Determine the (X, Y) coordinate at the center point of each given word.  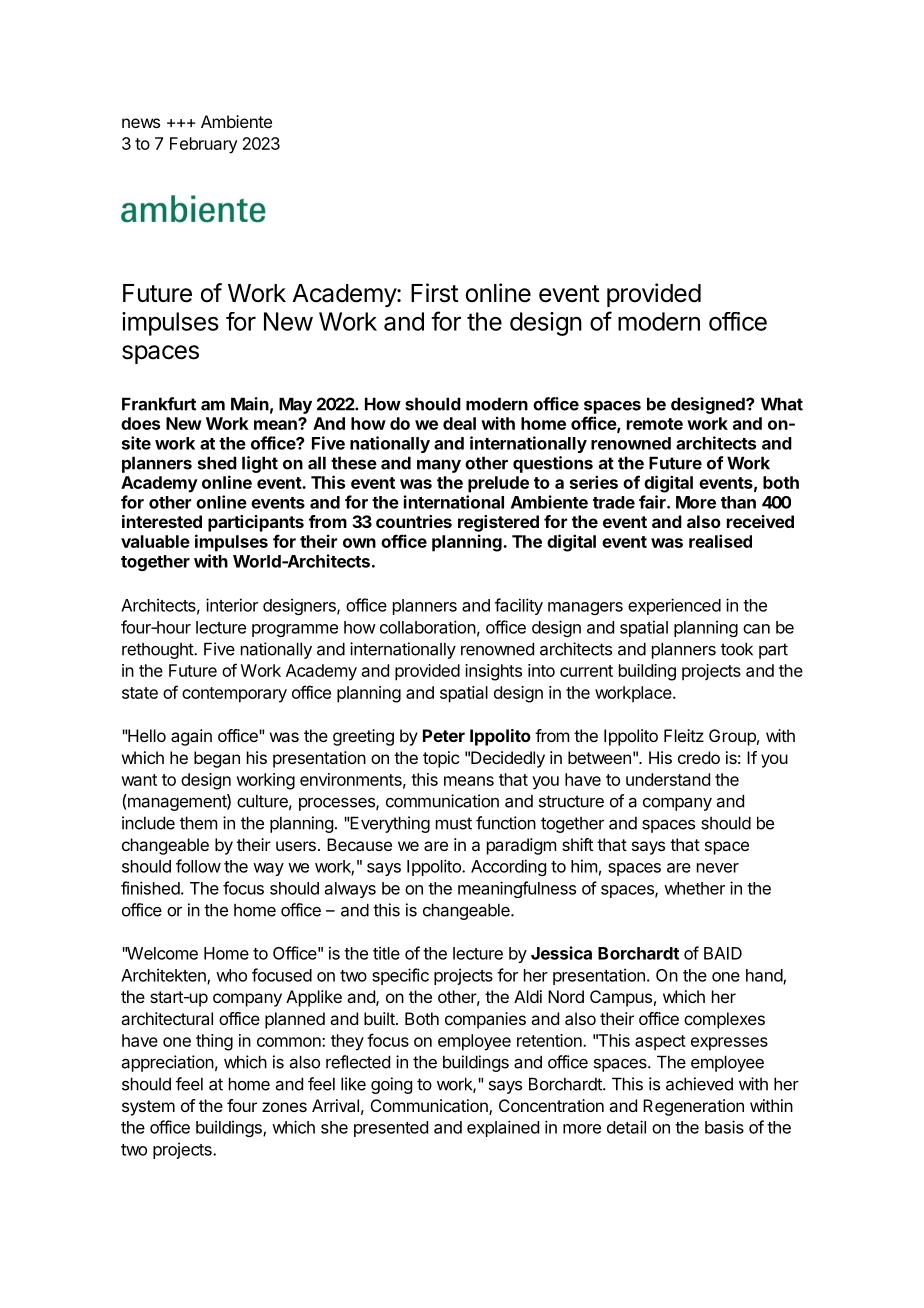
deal (459, 423)
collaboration (428, 627)
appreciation (168, 1063)
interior (232, 605)
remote (655, 424)
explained (503, 1128)
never (718, 868)
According (508, 867)
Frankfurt (159, 404)
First (435, 293)
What (782, 404)
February (203, 145)
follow (198, 866)
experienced (674, 606)
